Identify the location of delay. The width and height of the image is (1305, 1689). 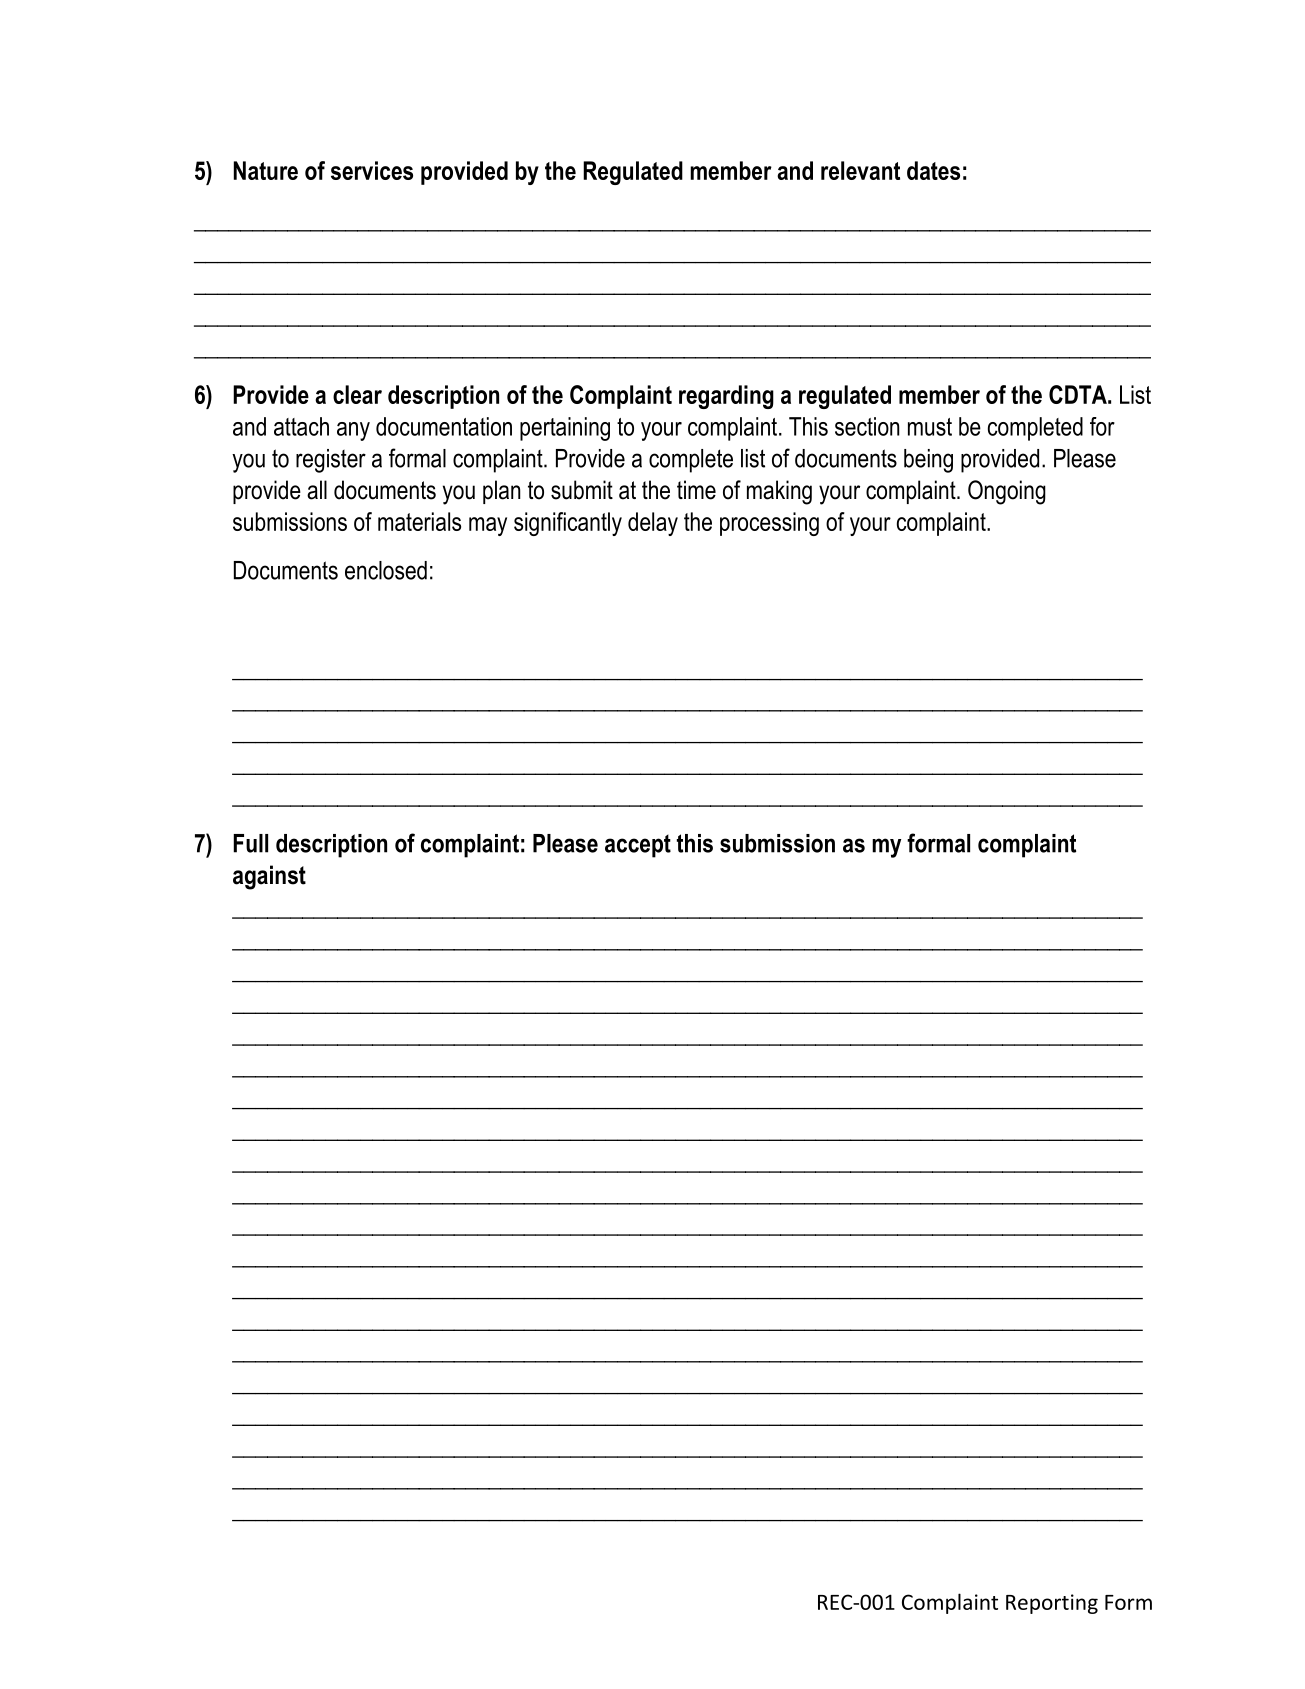
(653, 524).
